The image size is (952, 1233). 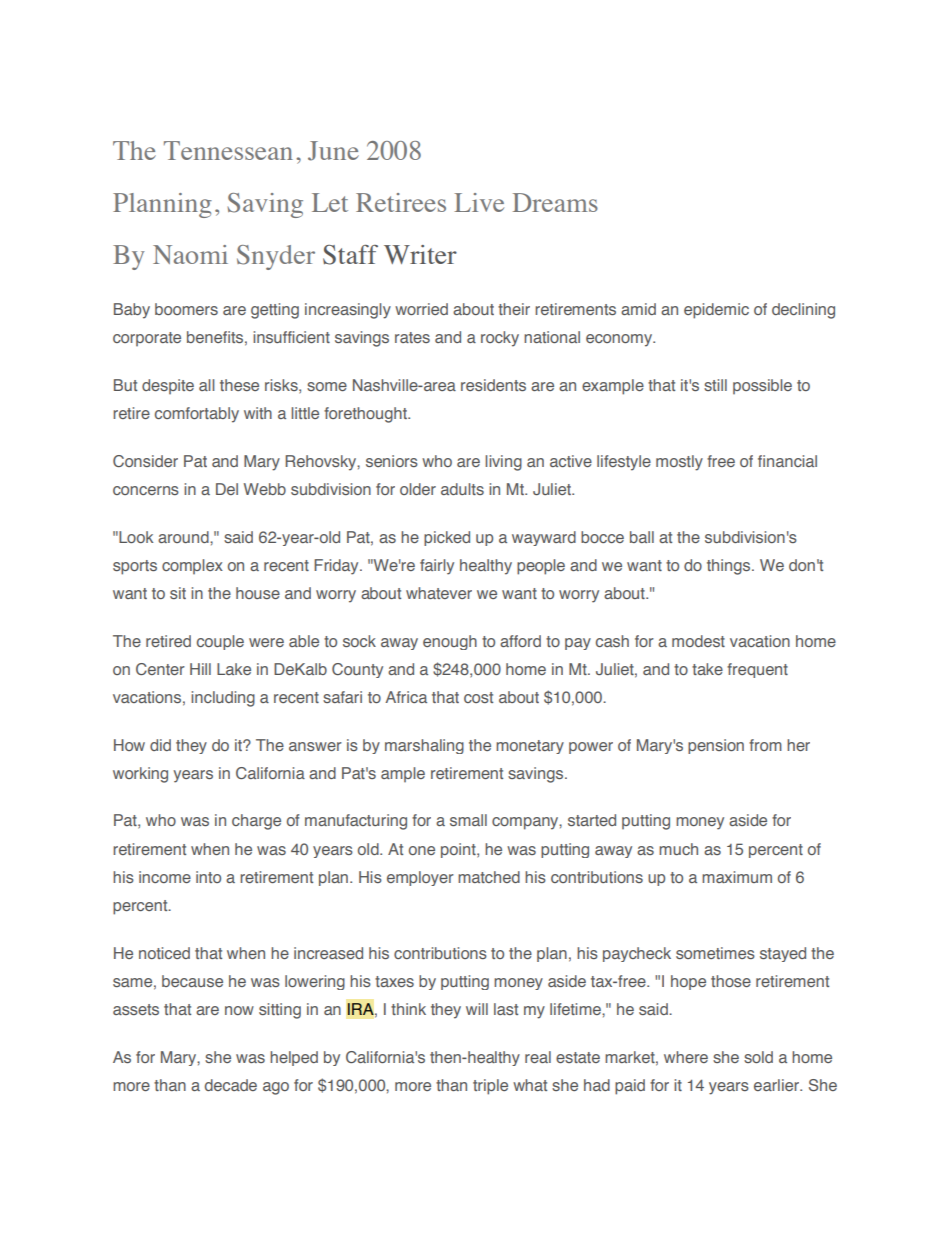 What do you see at coordinates (715, 385) in the screenshot?
I see `still` at bounding box center [715, 385].
